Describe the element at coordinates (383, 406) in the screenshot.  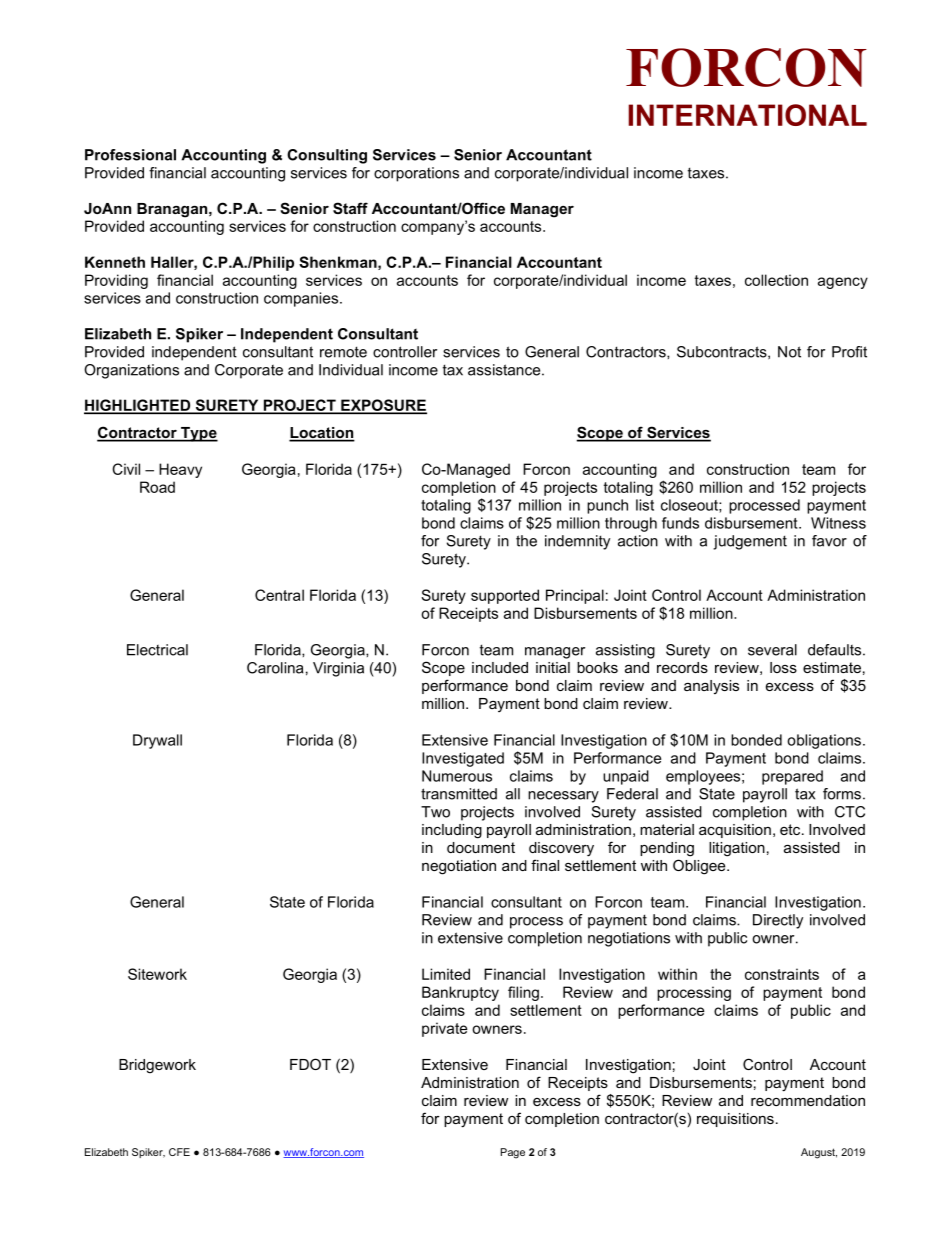
I see `EXPOSURE` at that location.
